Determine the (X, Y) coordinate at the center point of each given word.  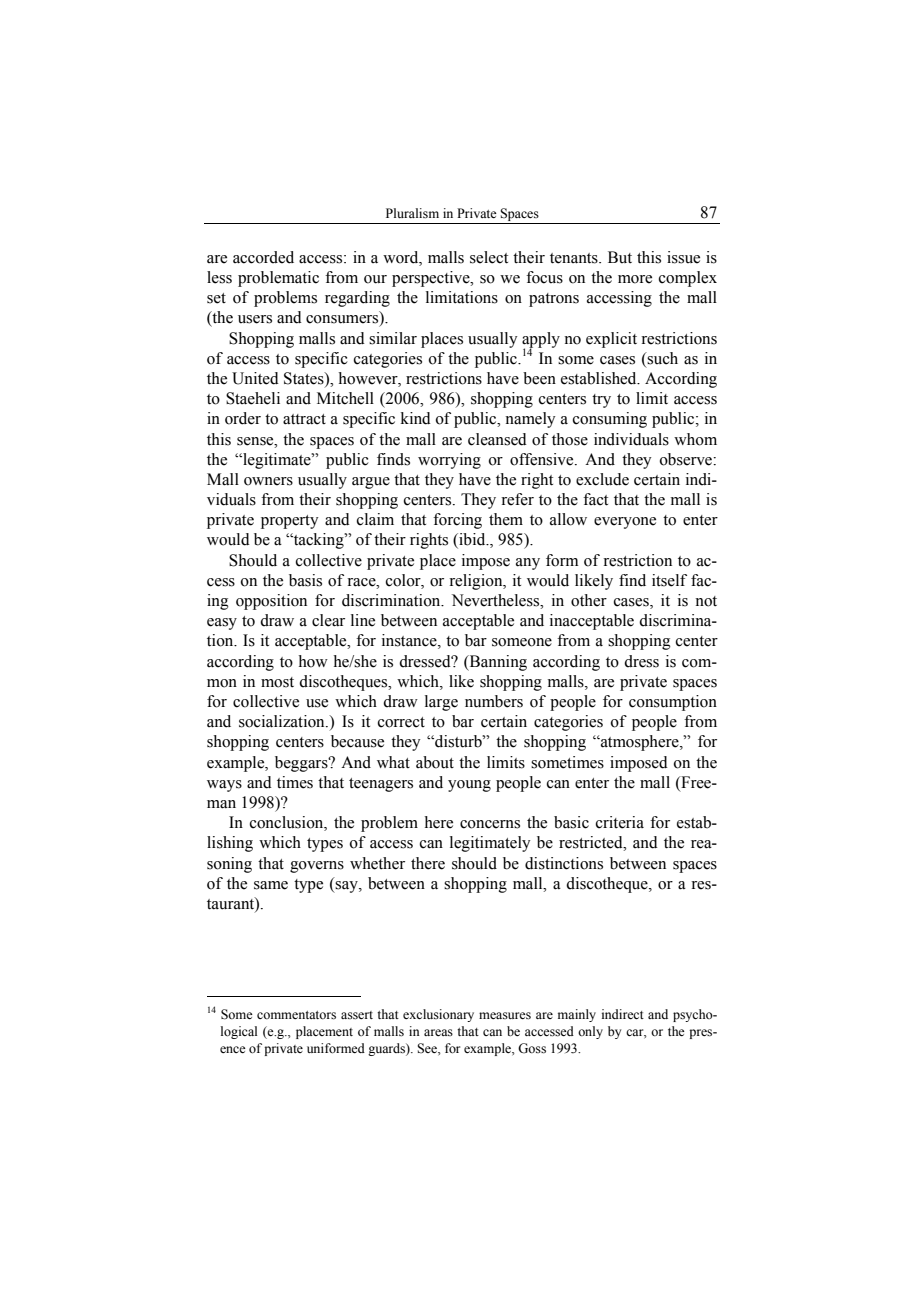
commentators (296, 1015)
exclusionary (438, 1015)
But (620, 257)
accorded (263, 257)
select (489, 257)
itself (669, 580)
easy (222, 624)
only (590, 1032)
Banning (497, 663)
